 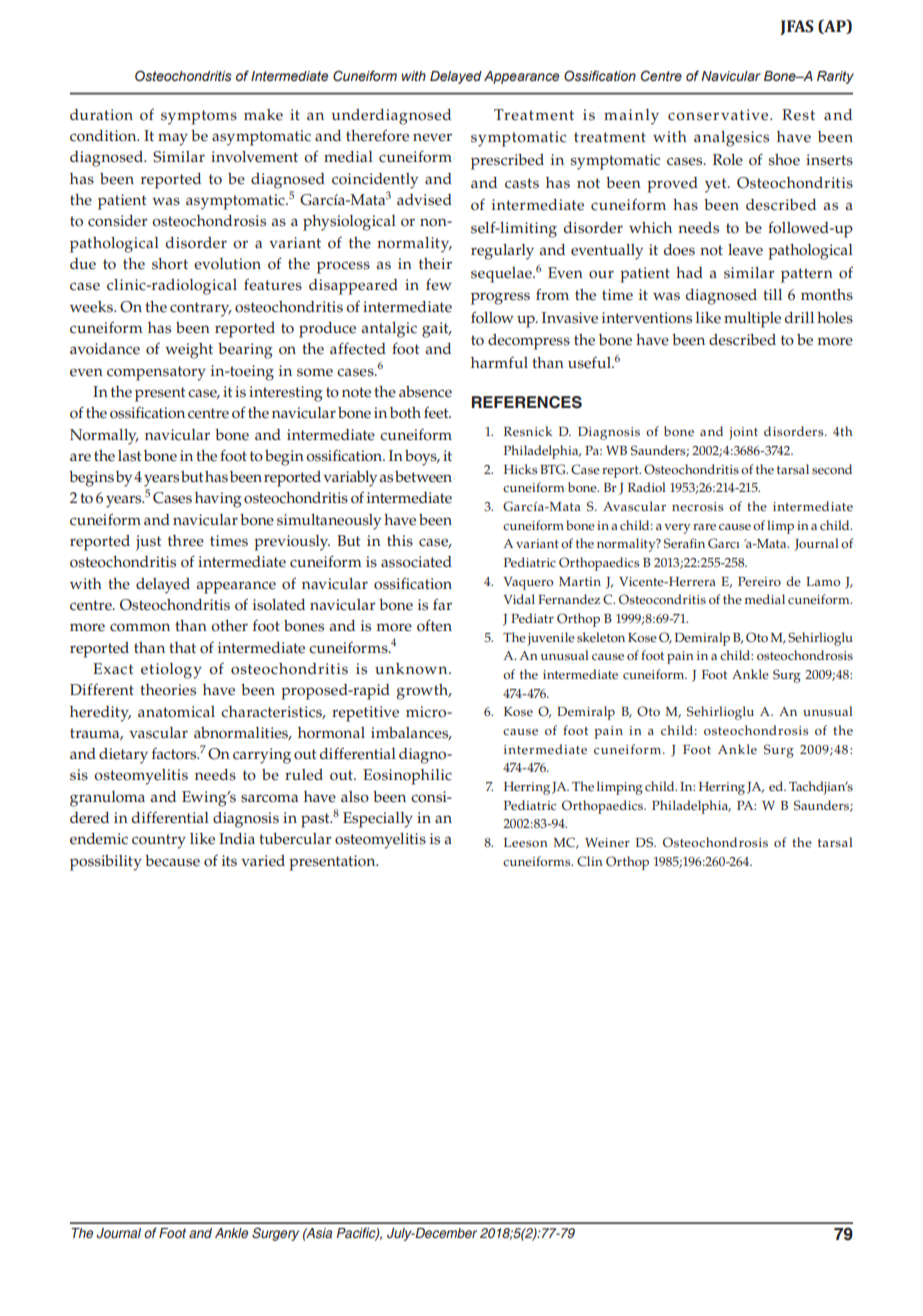 I want to click on Weiner, so click(x=607, y=843).
